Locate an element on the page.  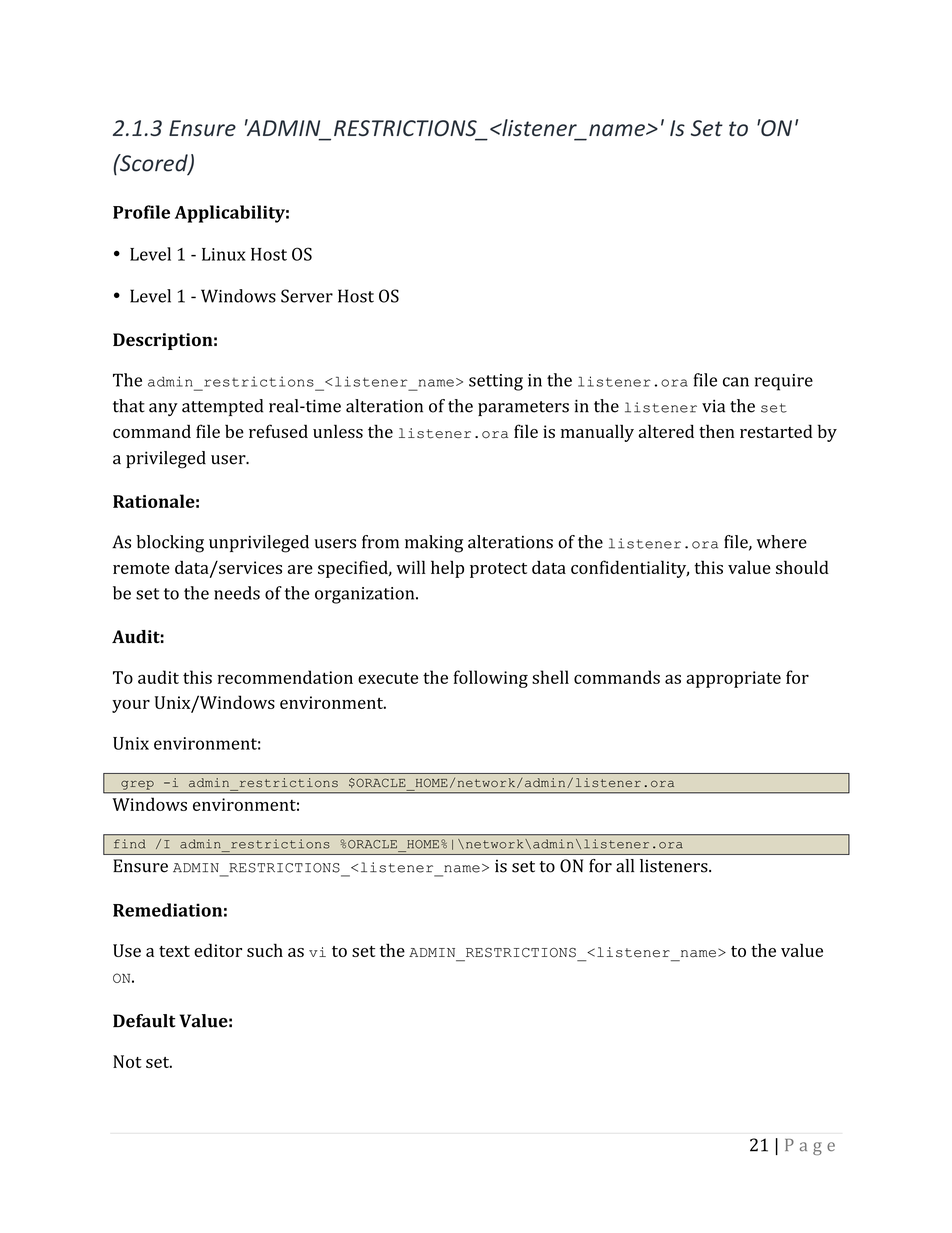
can is located at coordinates (736, 382).
